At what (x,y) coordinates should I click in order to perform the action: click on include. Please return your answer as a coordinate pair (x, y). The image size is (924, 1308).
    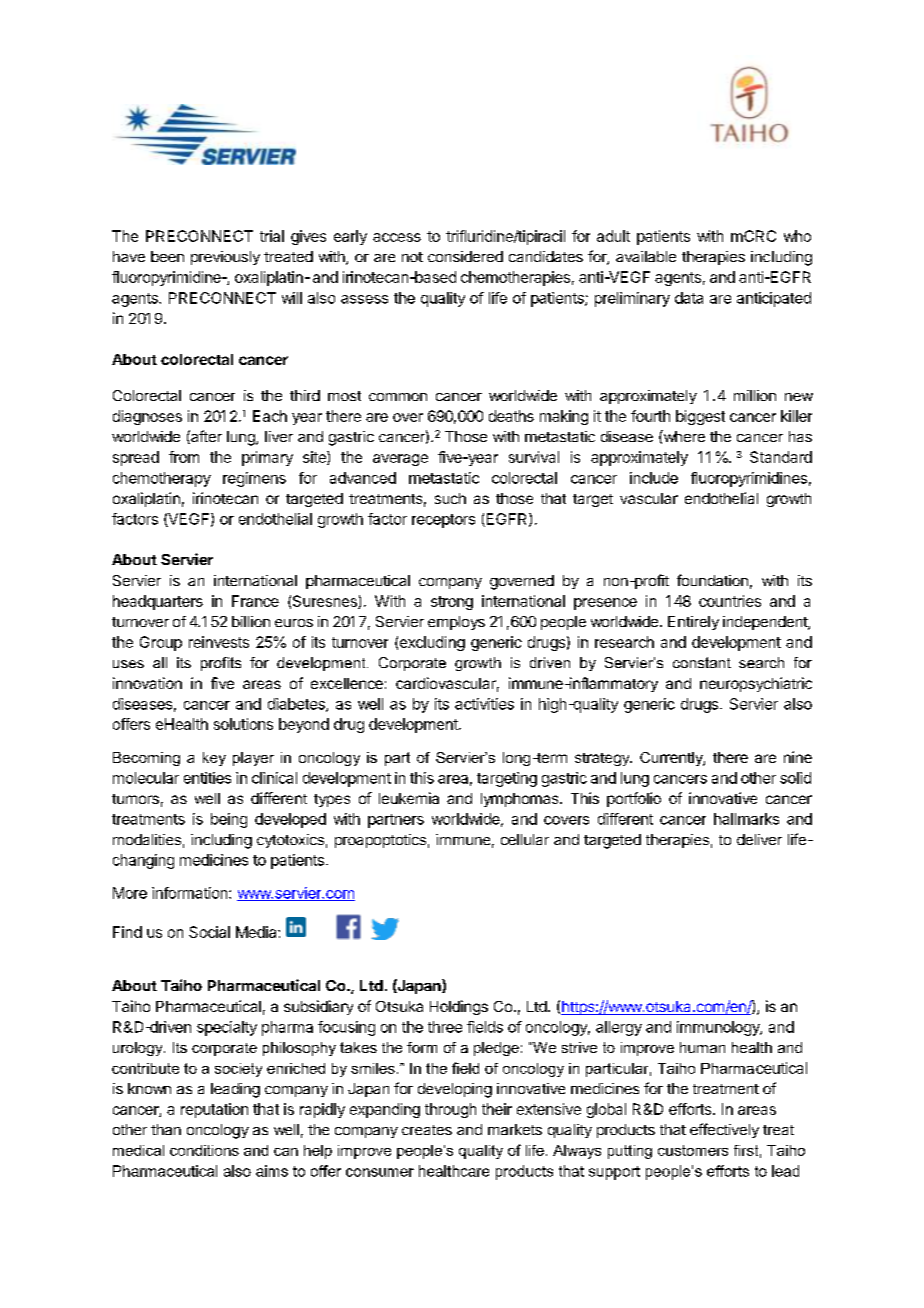
    Looking at the image, I should click on (654, 478).
